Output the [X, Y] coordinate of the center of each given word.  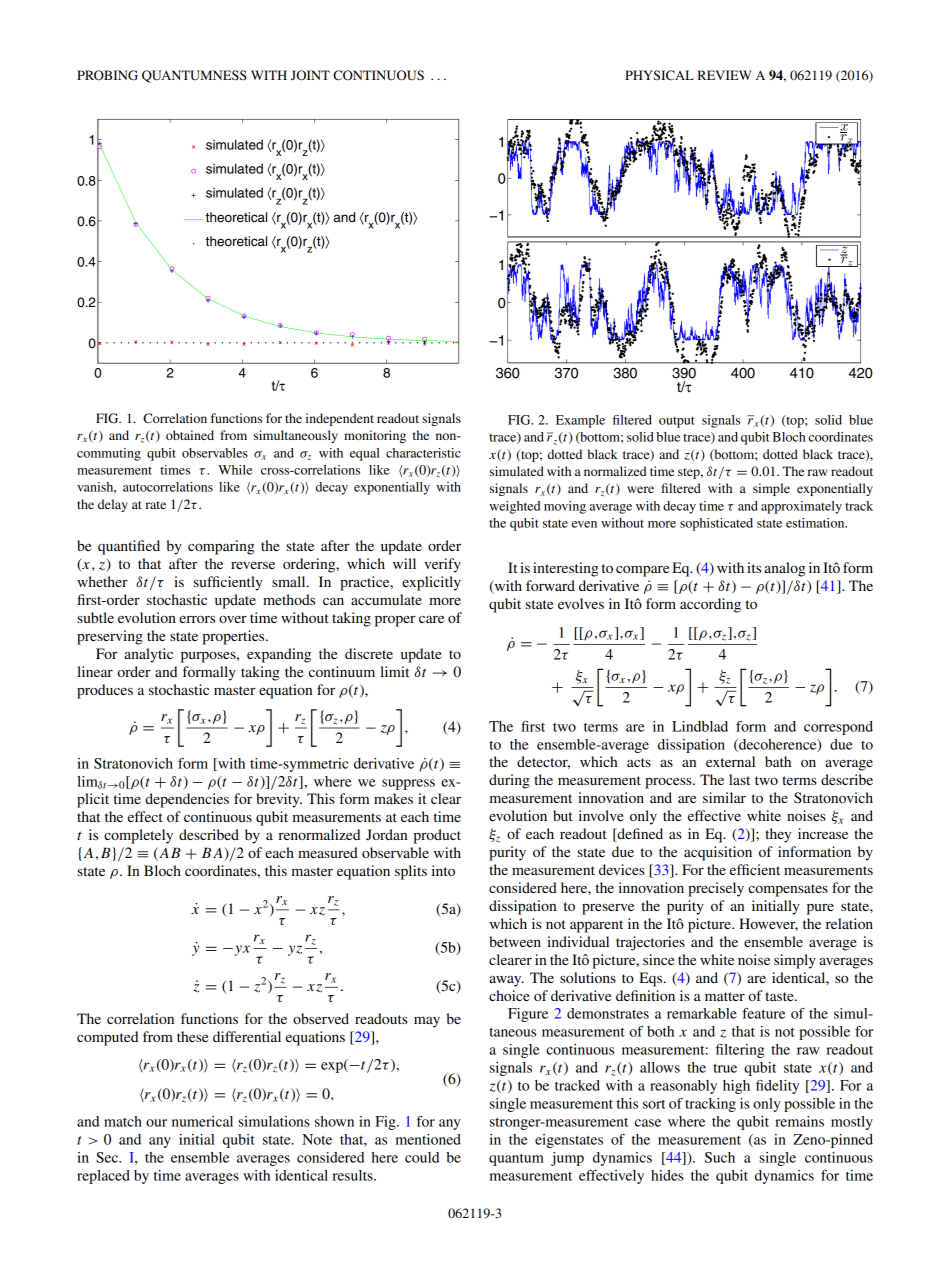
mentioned [428, 1139]
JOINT [310, 75]
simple [771, 489]
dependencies [187, 800]
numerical [202, 1121]
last [739, 779]
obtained [190, 435]
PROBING [107, 75]
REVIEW [724, 75]
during [509, 781]
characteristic [423, 453]
